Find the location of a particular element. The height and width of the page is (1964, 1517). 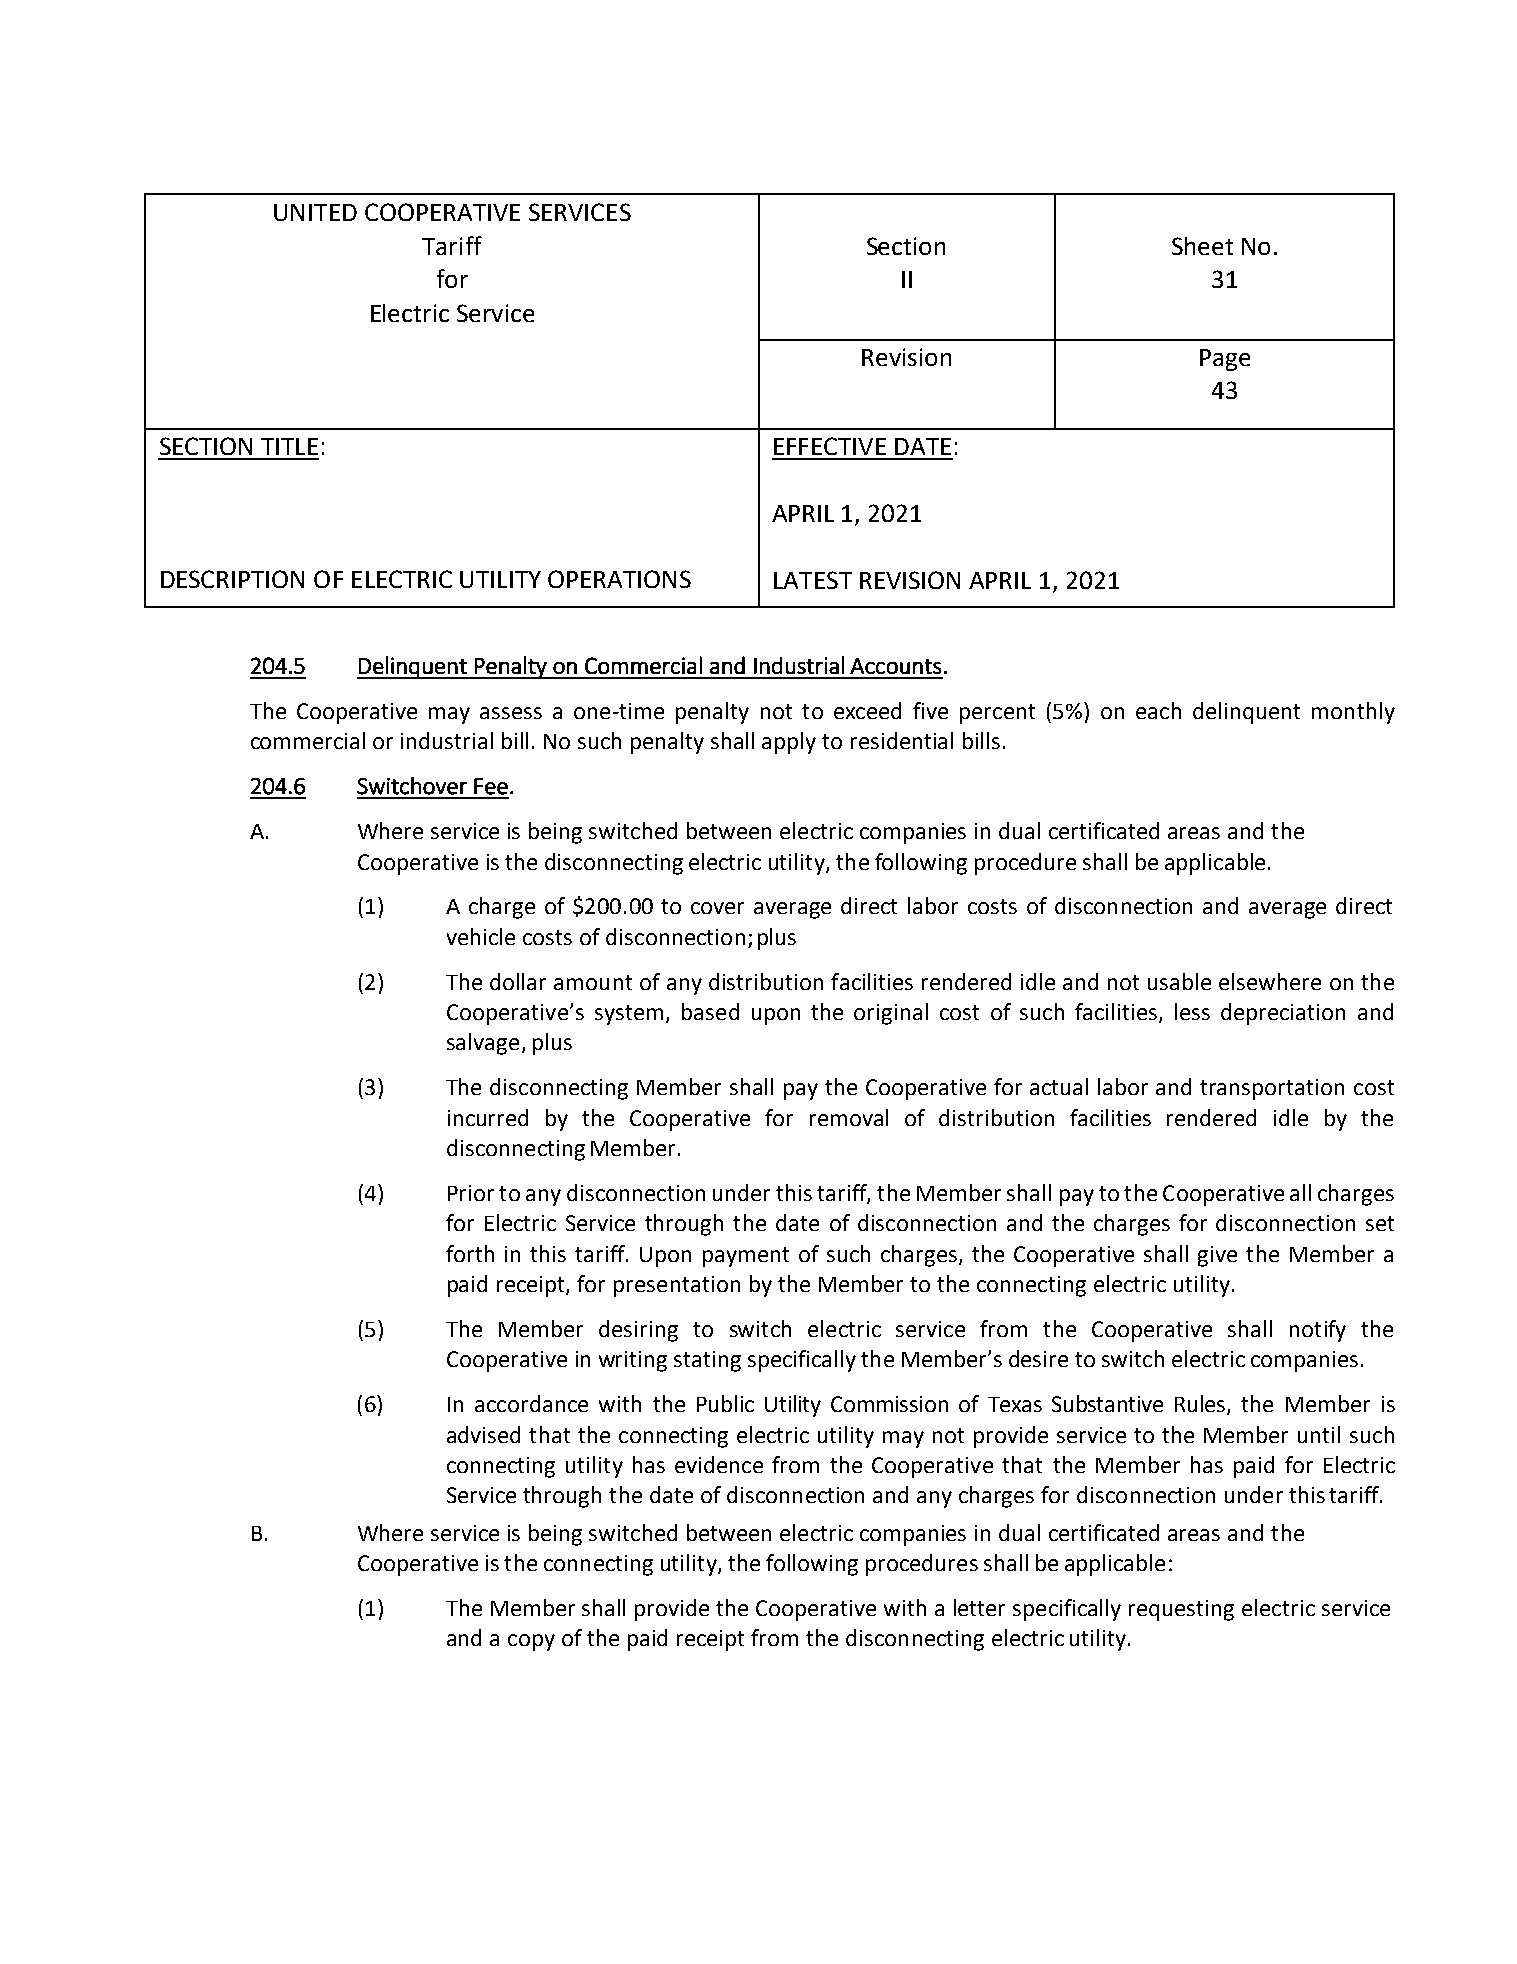

Sheet is located at coordinates (1202, 246).
